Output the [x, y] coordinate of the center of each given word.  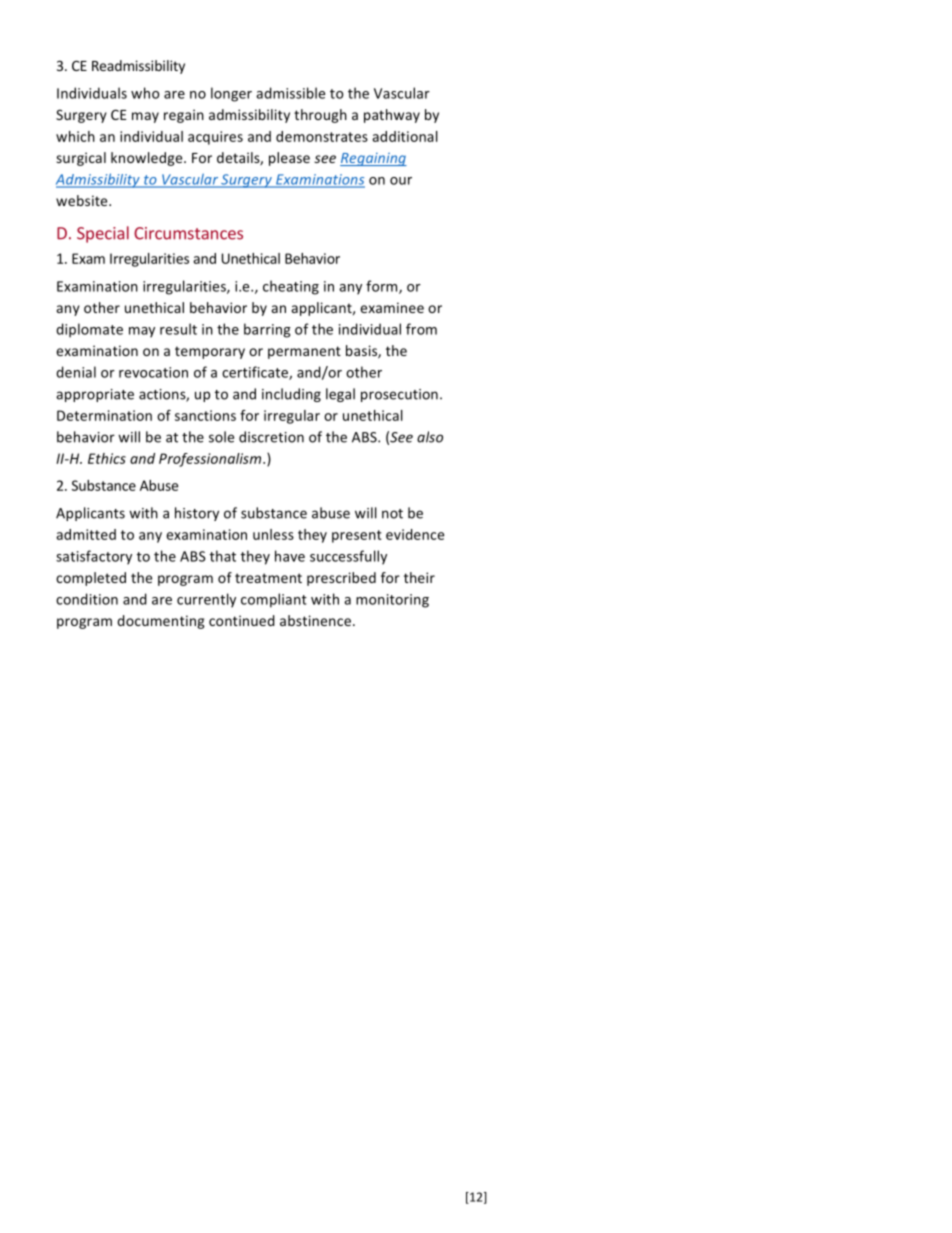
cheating [291, 287]
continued [242, 620]
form [383, 287]
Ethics [107, 458]
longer [231, 94]
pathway [392, 116]
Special [103, 234]
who [145, 93]
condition [87, 599]
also [430, 437]
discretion [271, 437]
